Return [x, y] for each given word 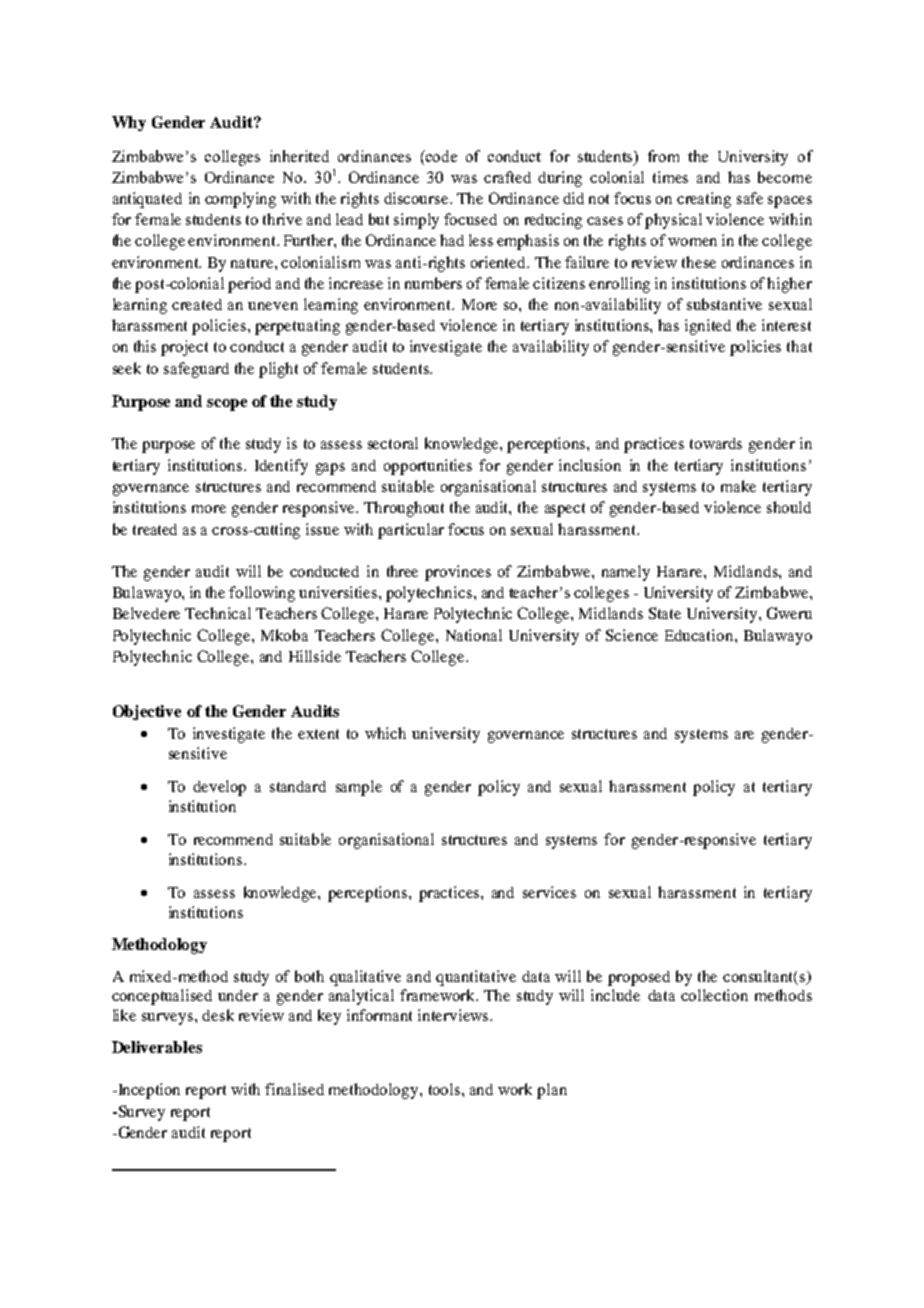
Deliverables [157, 1047]
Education [700, 635]
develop [219, 788]
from [663, 156]
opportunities [428, 467]
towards [716, 443]
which [385, 733]
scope [227, 405]
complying [240, 200]
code [440, 156]
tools [446, 1089]
